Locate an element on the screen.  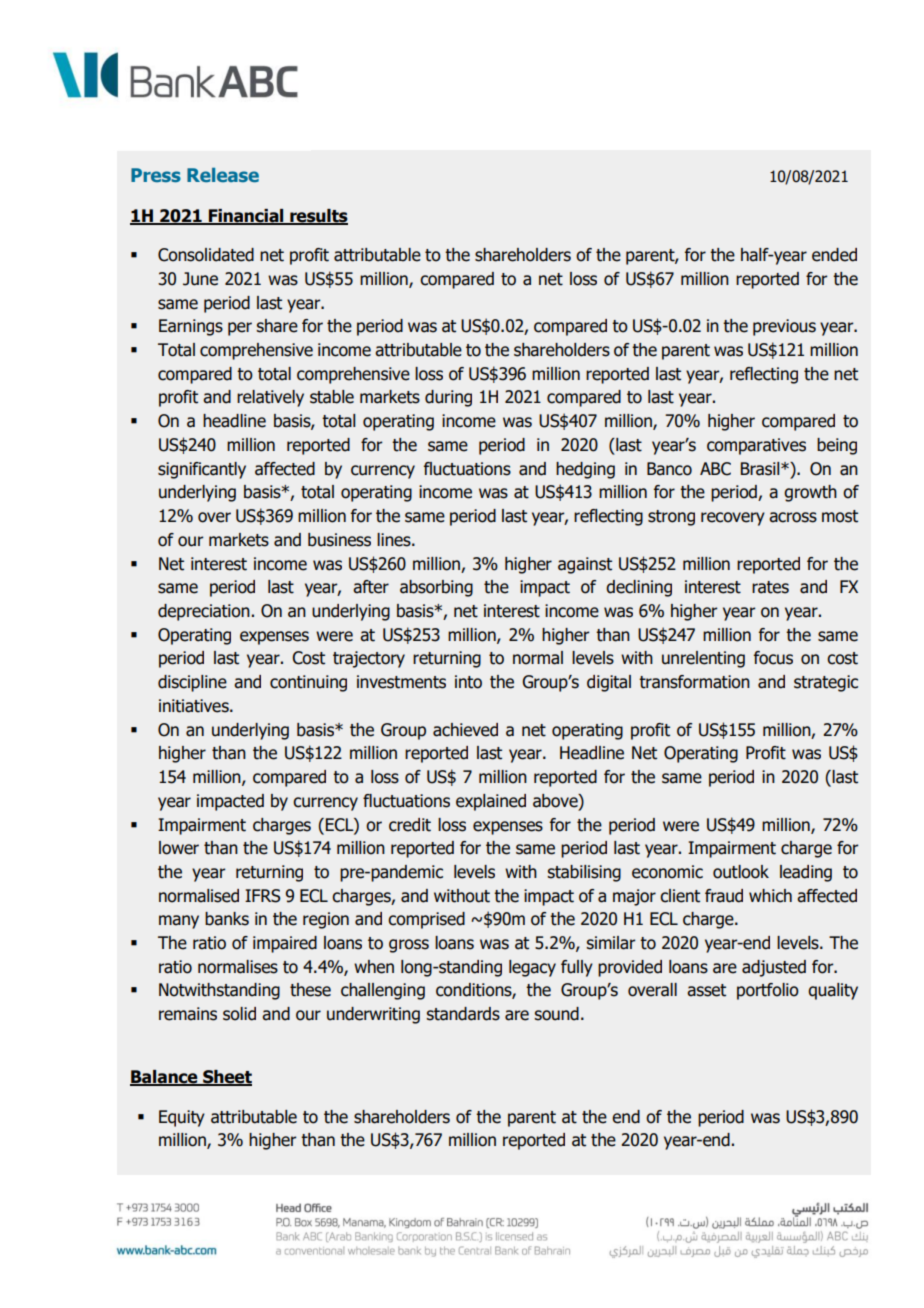
outlook is located at coordinates (741, 872).
